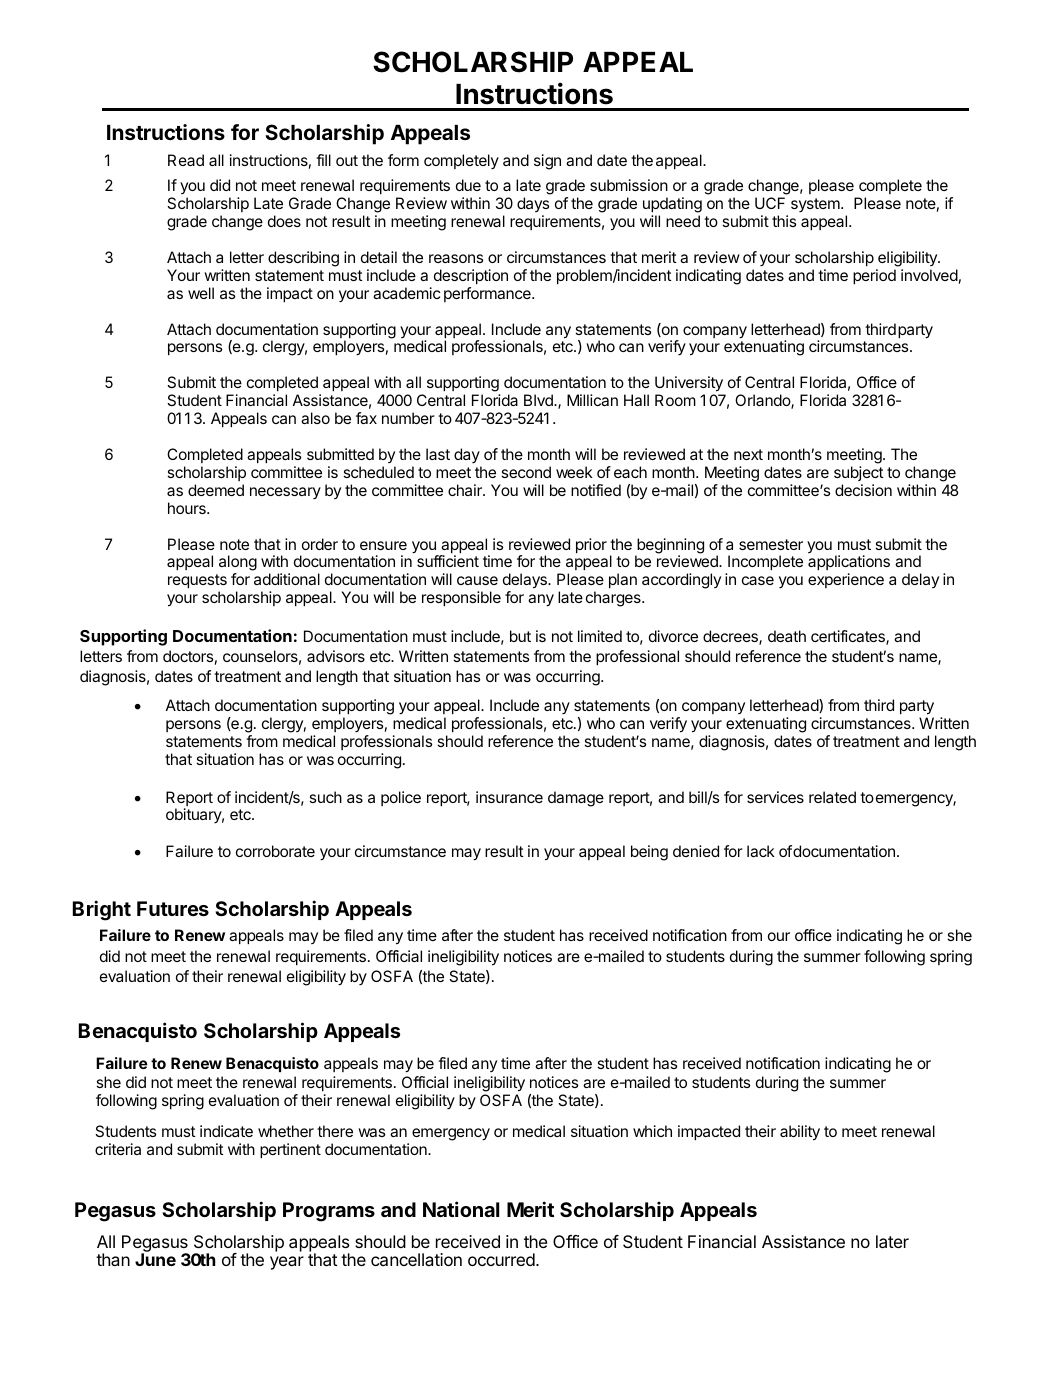 The width and height of the document is (1064, 1376). I want to click on days, so click(533, 206).
